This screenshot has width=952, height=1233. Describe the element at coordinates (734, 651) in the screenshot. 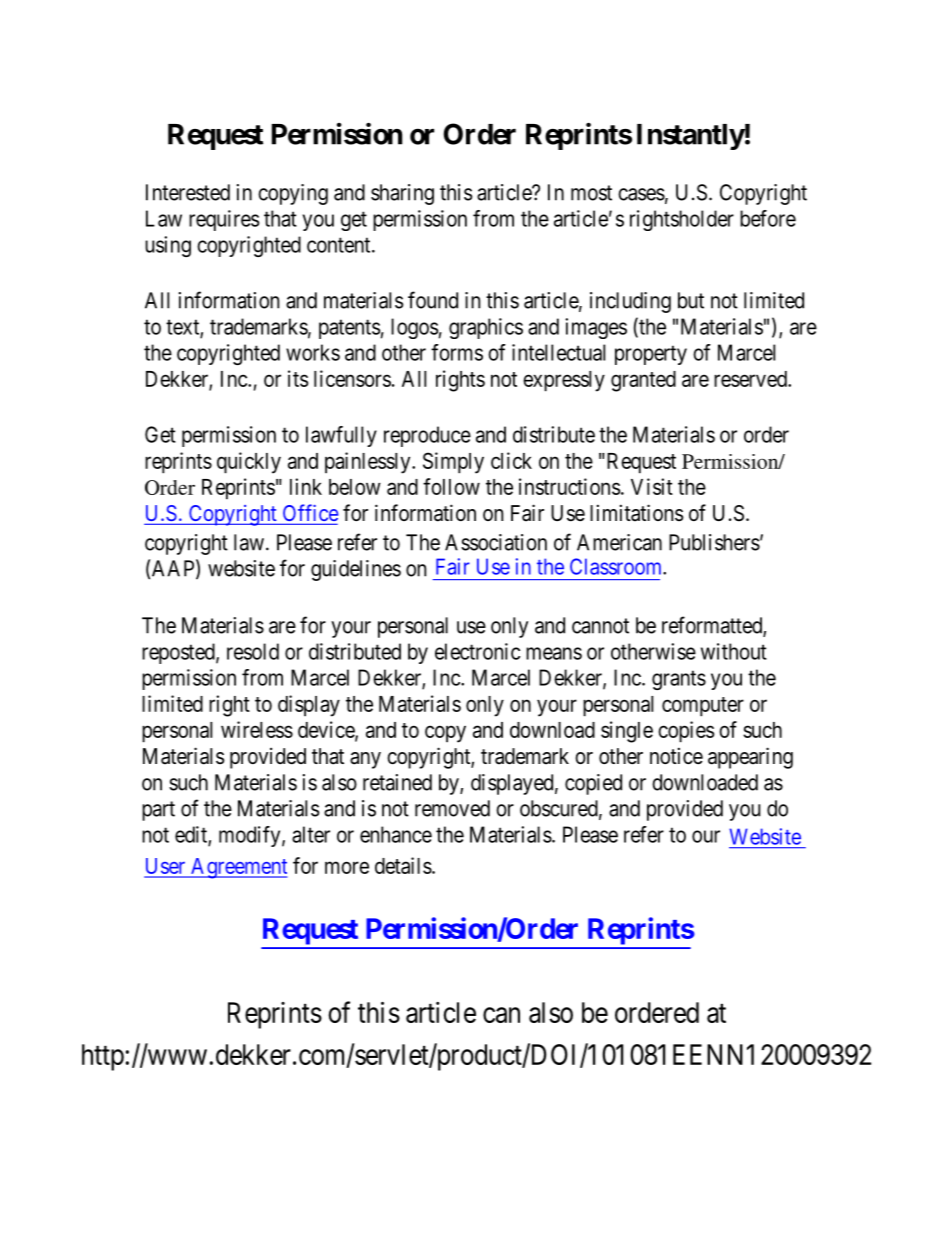

I see `without` at that location.
